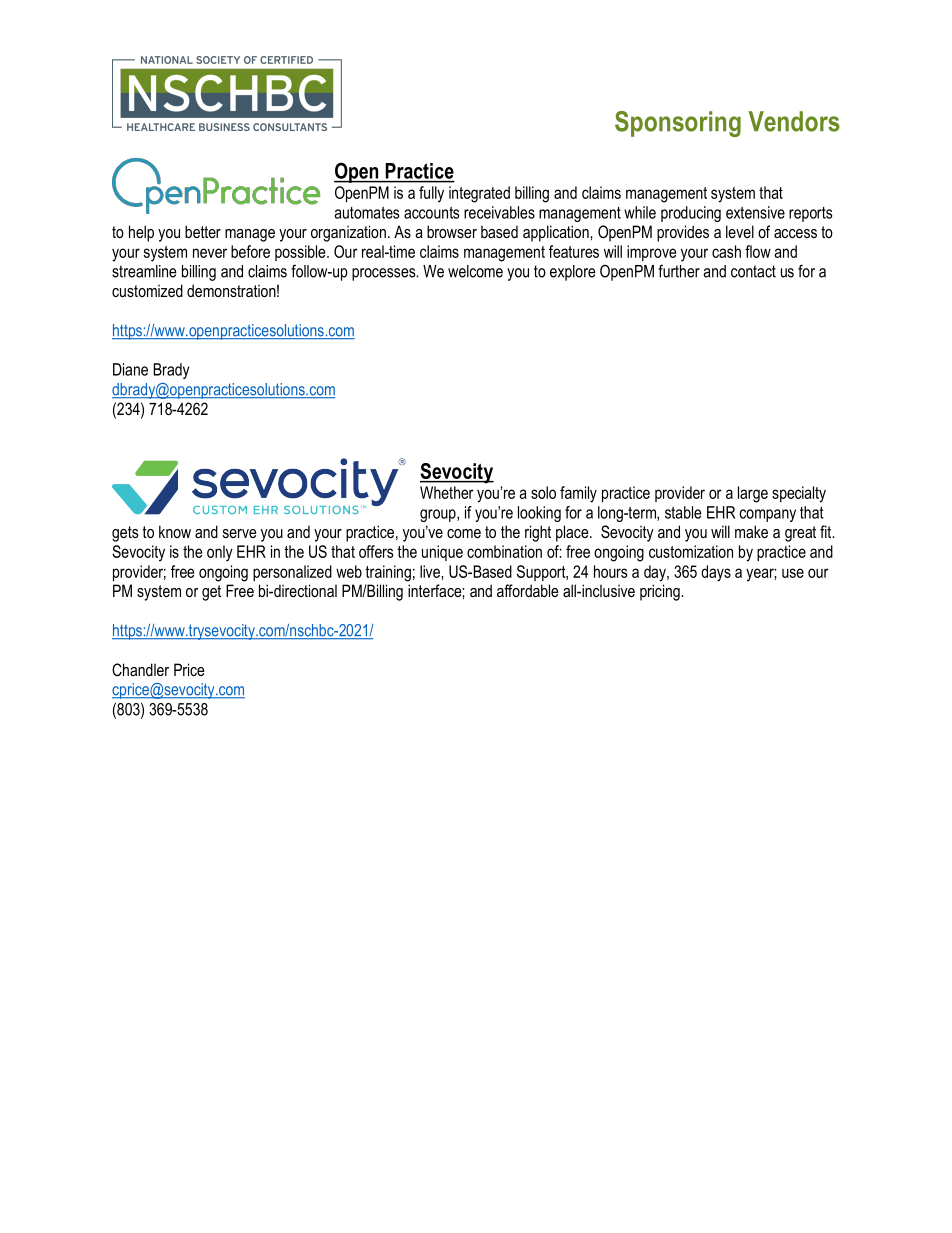 Image resolution: width=952 pixels, height=1233 pixels. I want to click on contact, so click(753, 271).
